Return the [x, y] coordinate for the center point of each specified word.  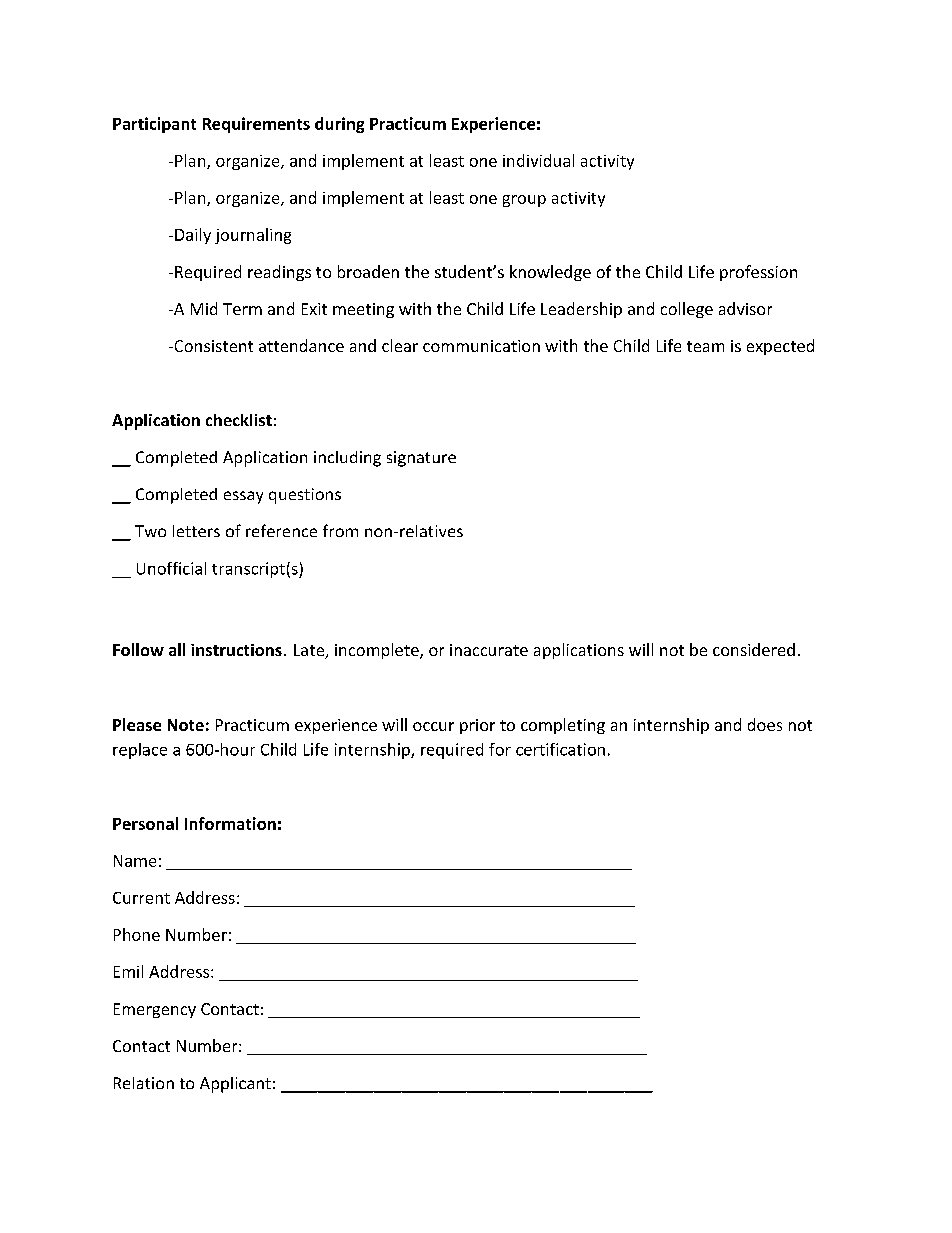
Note [186, 725]
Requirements [256, 125]
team [705, 346]
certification [560, 749]
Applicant [235, 1085]
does [765, 724]
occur [433, 726]
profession [758, 273]
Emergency [155, 1010]
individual [538, 160]
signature [421, 459]
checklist [239, 420]
